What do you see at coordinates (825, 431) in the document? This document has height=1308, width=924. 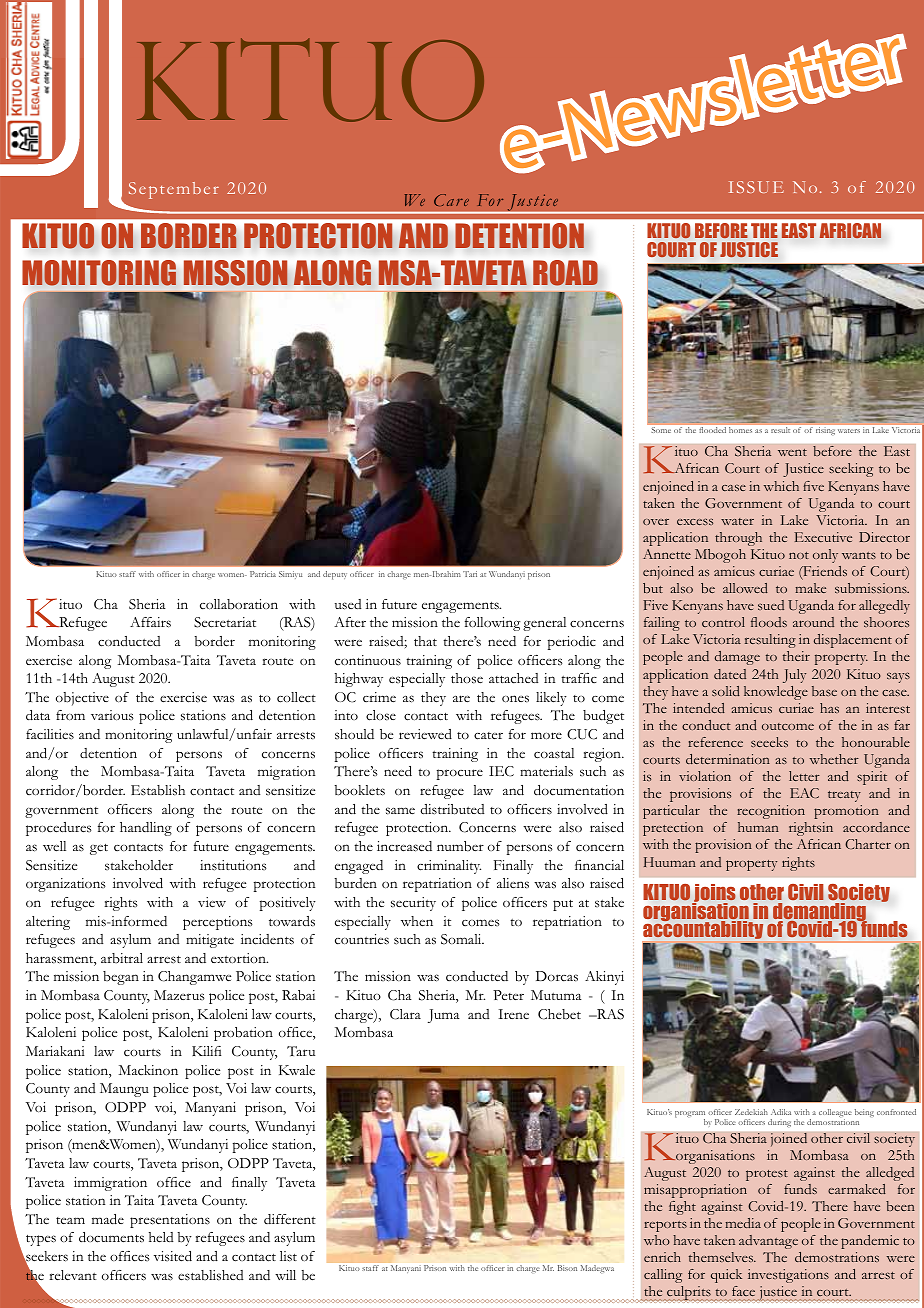 I see `rising` at bounding box center [825, 431].
